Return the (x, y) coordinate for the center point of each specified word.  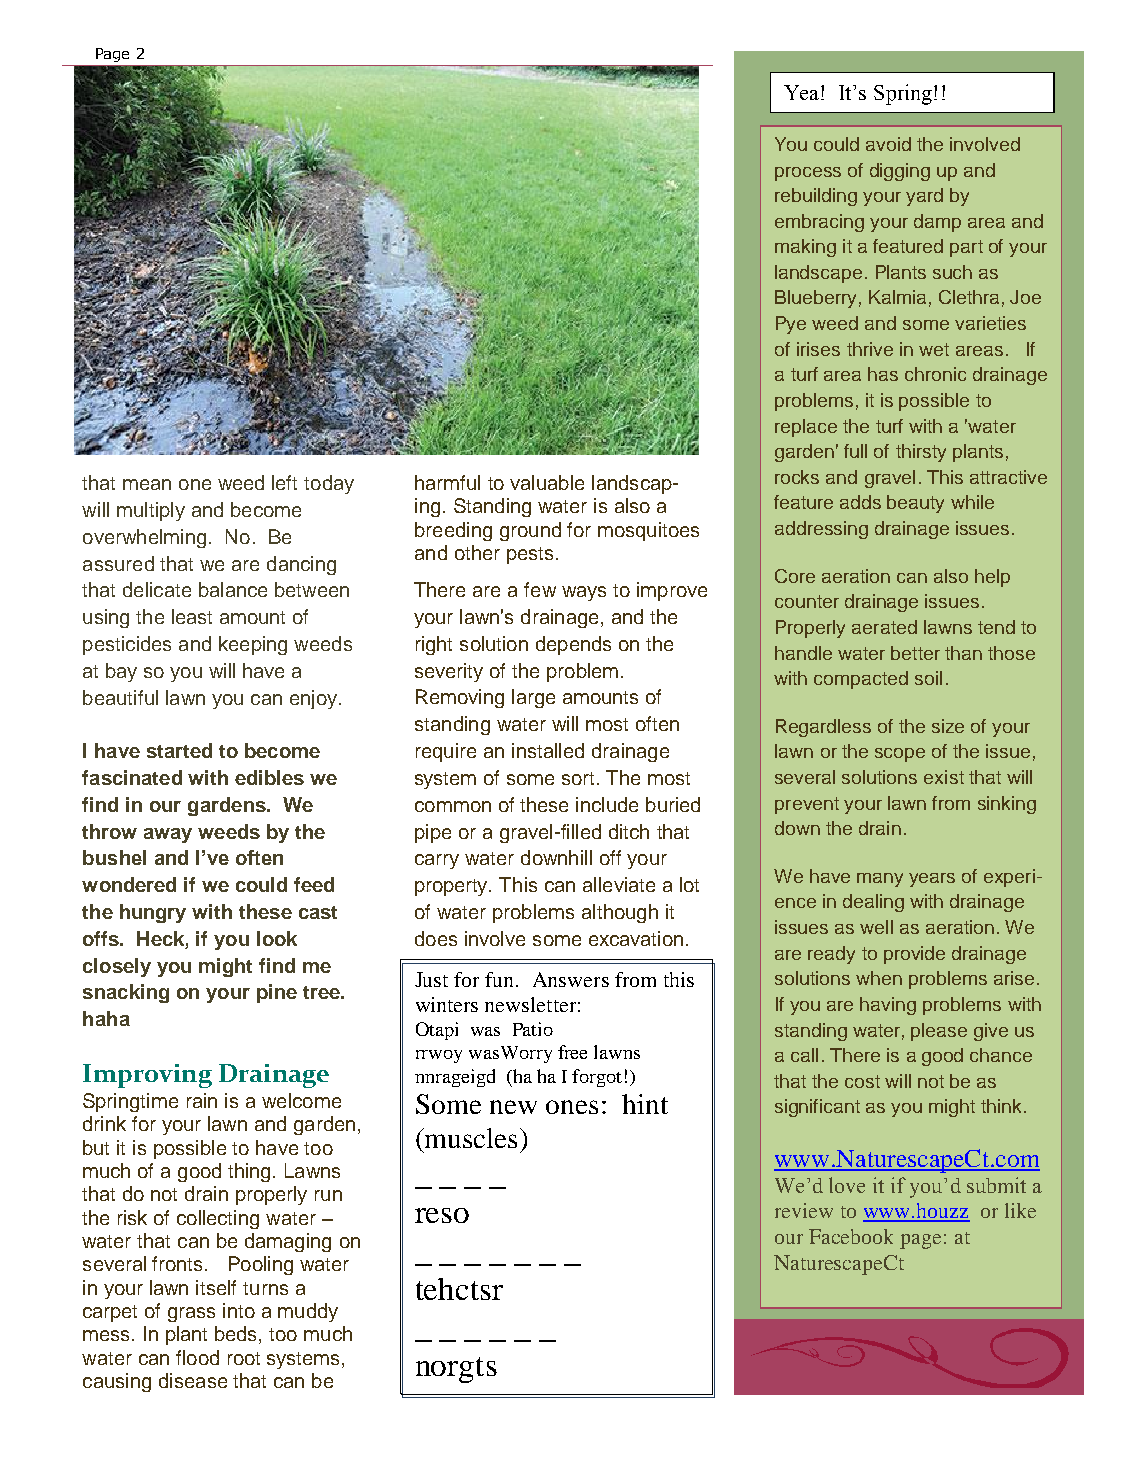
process (808, 174)
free (572, 1052)
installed (548, 750)
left (284, 482)
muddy (308, 1312)
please (939, 1032)
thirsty (921, 453)
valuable (547, 482)
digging (900, 172)
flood (197, 1357)
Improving (147, 1076)
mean (147, 484)
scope (900, 755)
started (179, 750)
